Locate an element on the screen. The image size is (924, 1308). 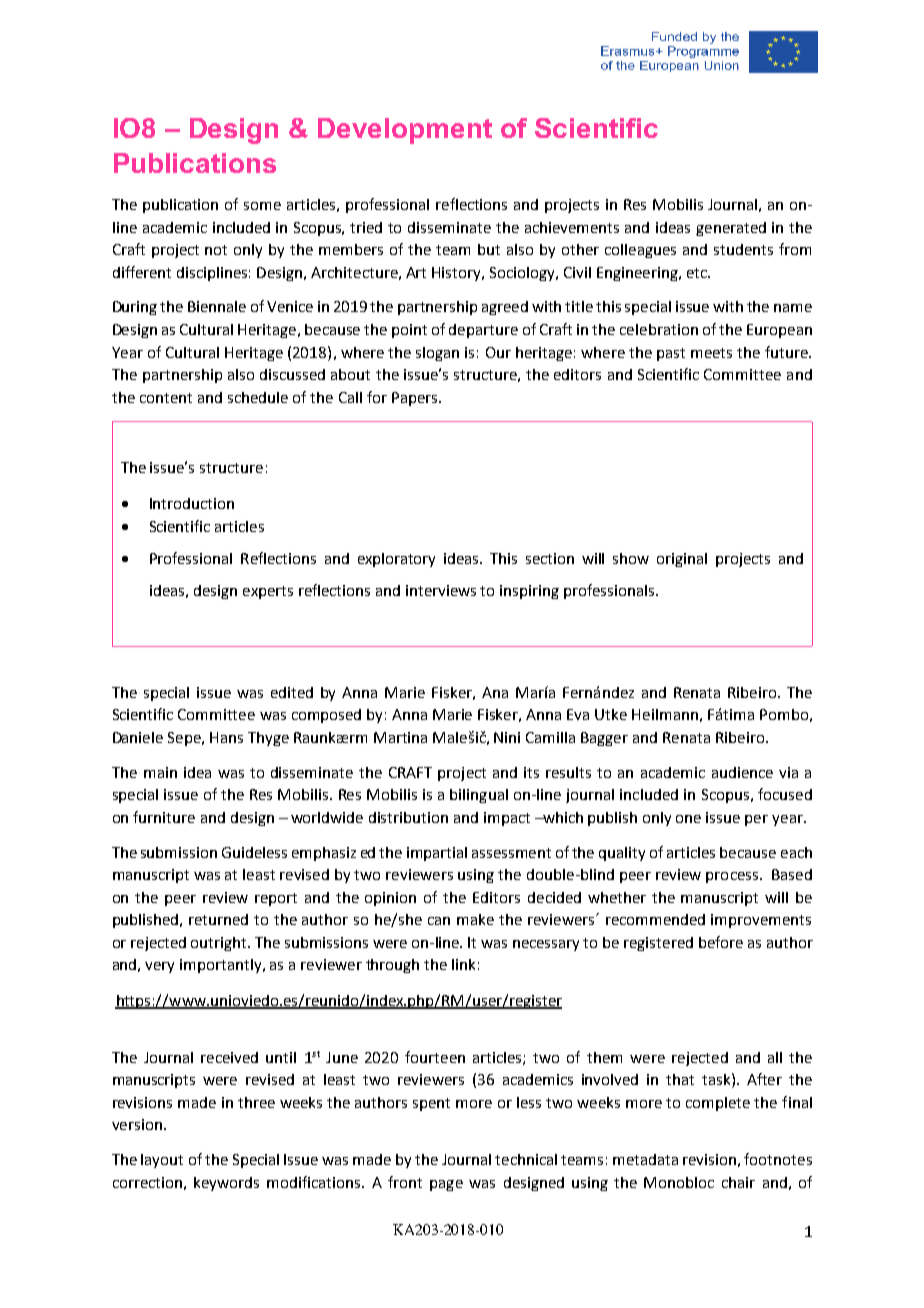
Pombo is located at coordinates (784, 714).
